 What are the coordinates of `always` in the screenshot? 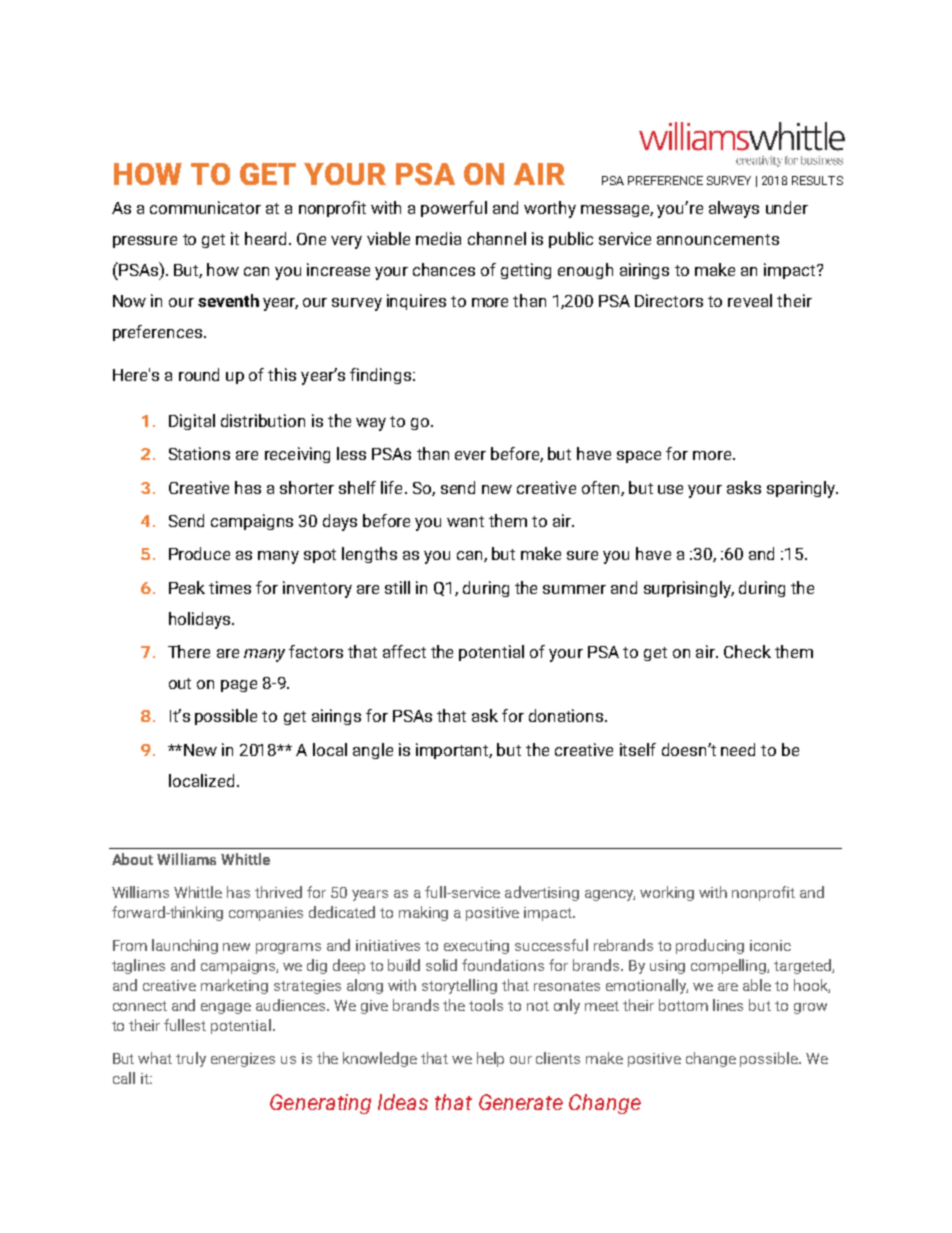 It's located at (734, 209).
